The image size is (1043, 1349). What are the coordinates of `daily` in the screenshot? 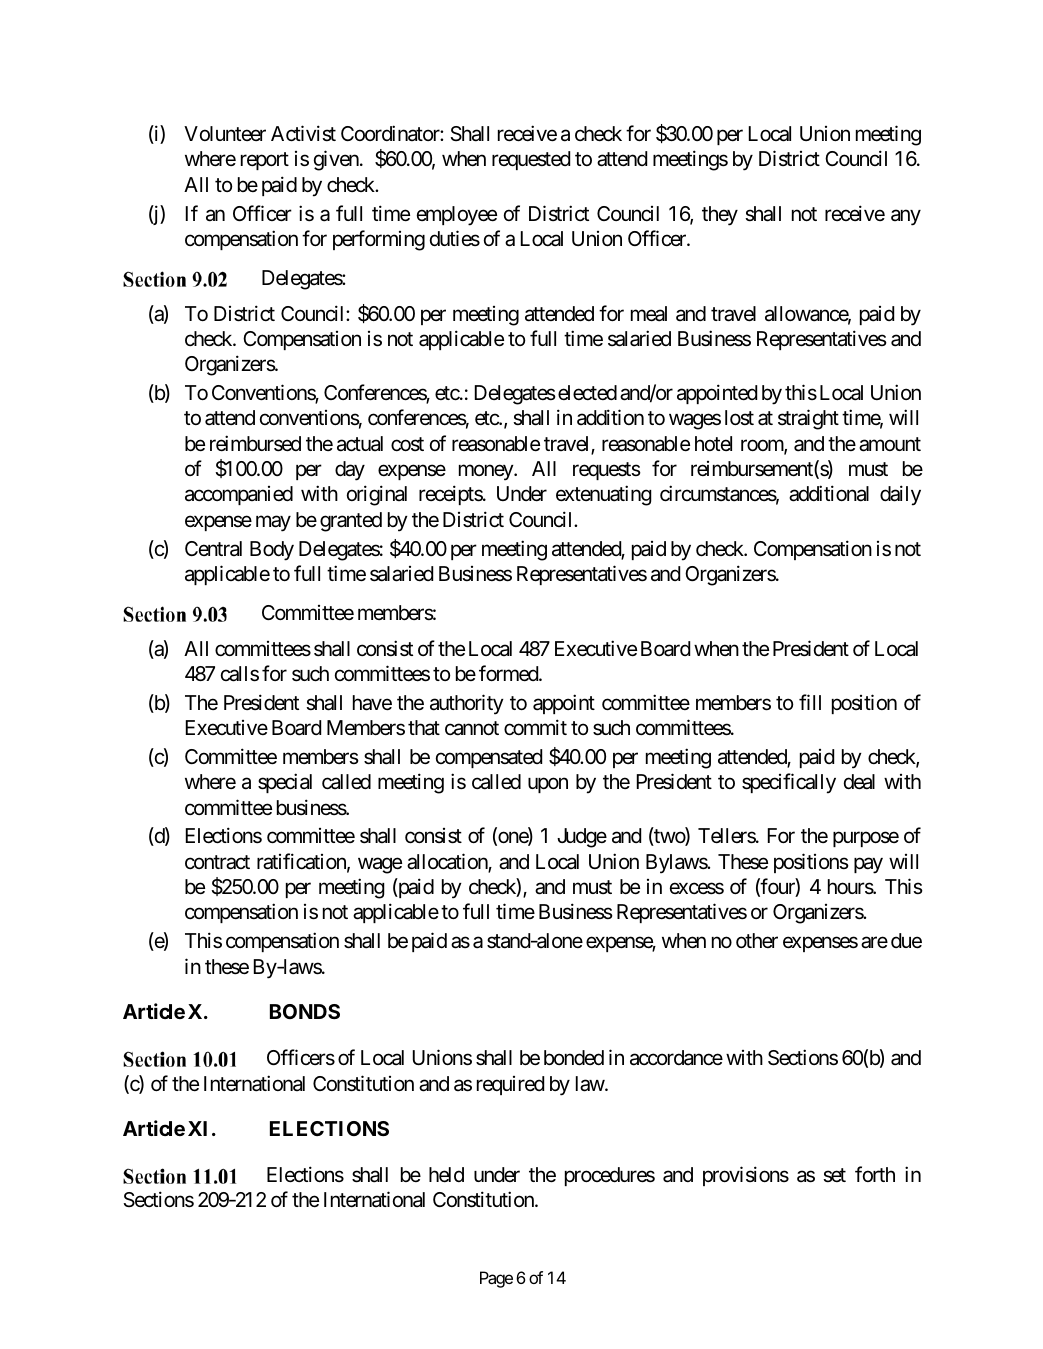 It's located at (900, 496).
